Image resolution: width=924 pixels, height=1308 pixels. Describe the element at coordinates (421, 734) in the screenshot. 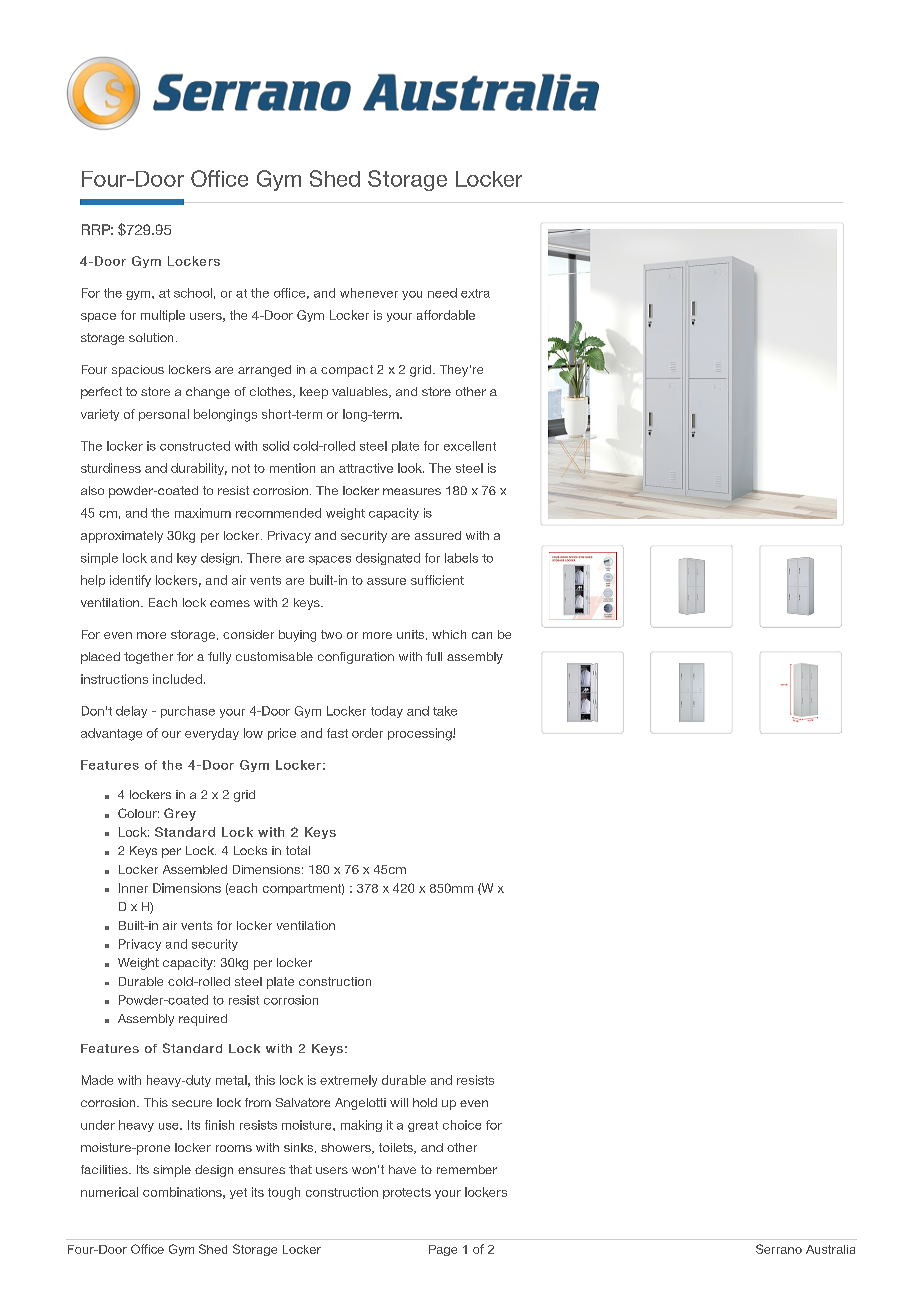

I see `processing` at that location.
